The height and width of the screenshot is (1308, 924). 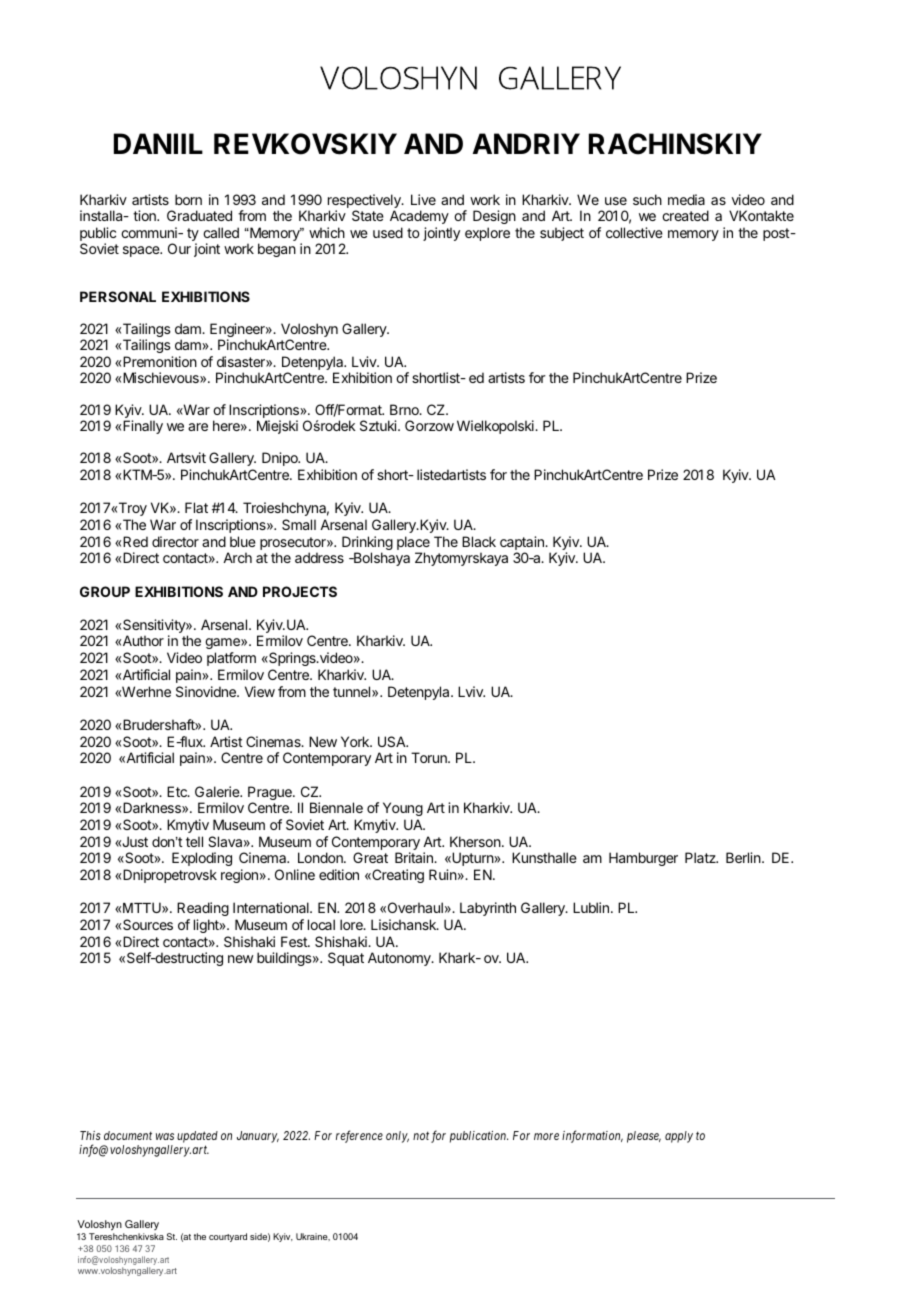 What do you see at coordinates (202, 859) in the screenshot?
I see `Exploding` at bounding box center [202, 859].
